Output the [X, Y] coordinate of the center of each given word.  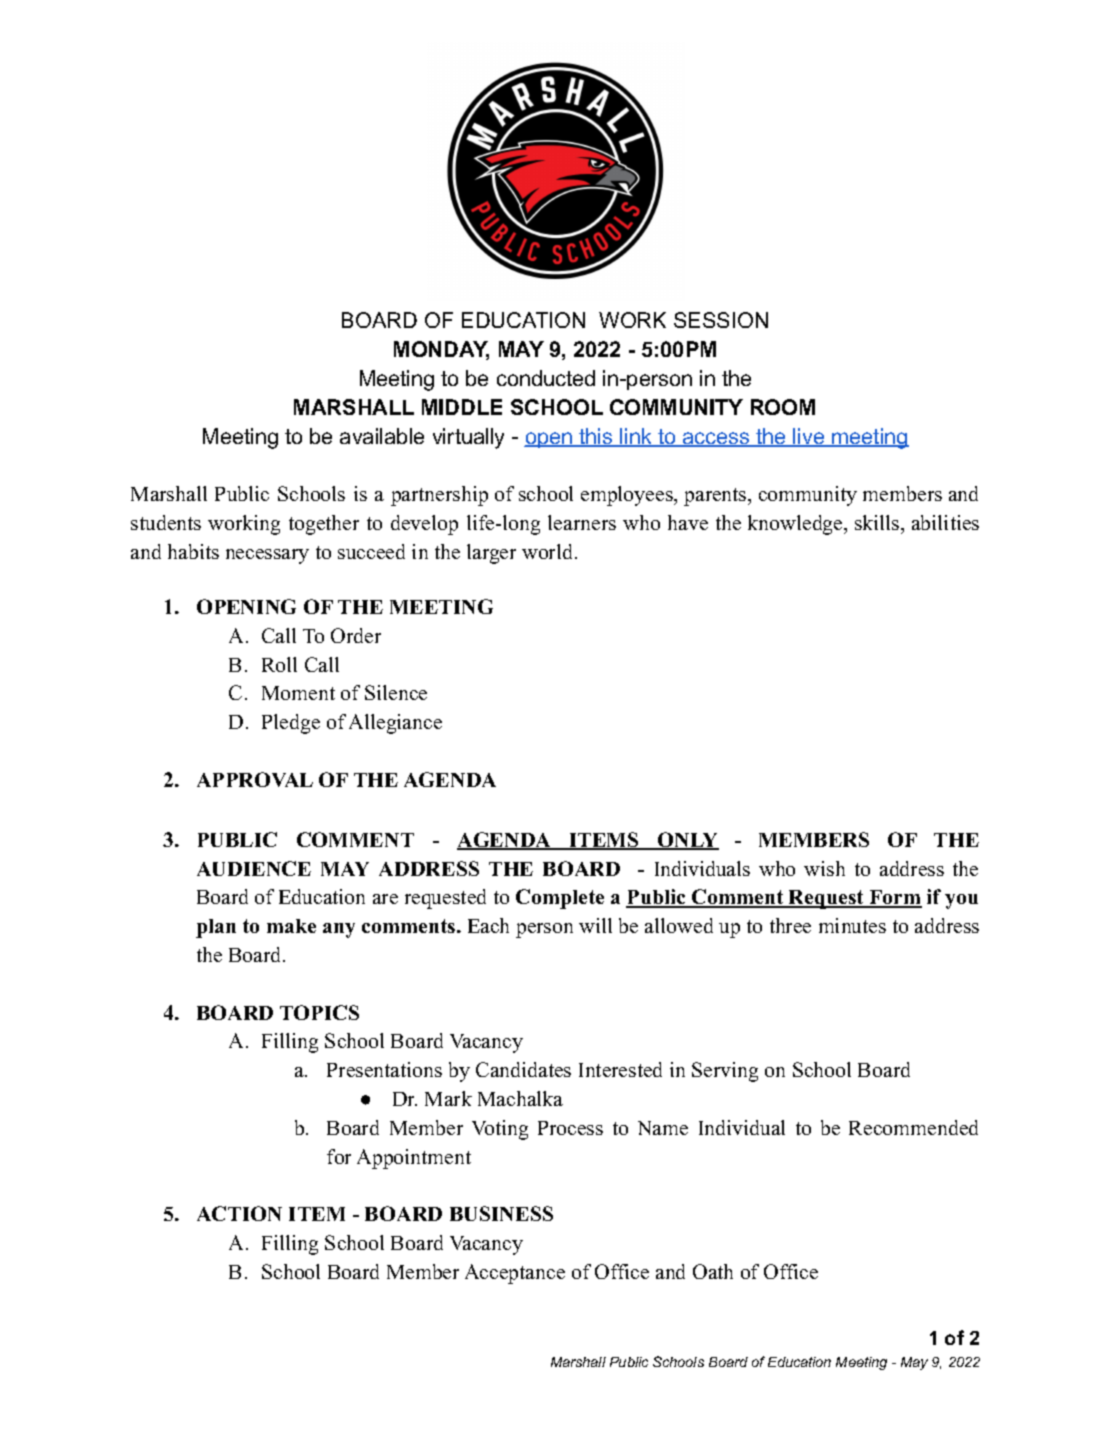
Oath [713, 1271]
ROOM [783, 407]
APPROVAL [255, 779]
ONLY [687, 841]
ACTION [239, 1213]
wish [824, 868]
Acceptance [515, 1274]
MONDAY [441, 350]
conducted [546, 378]
